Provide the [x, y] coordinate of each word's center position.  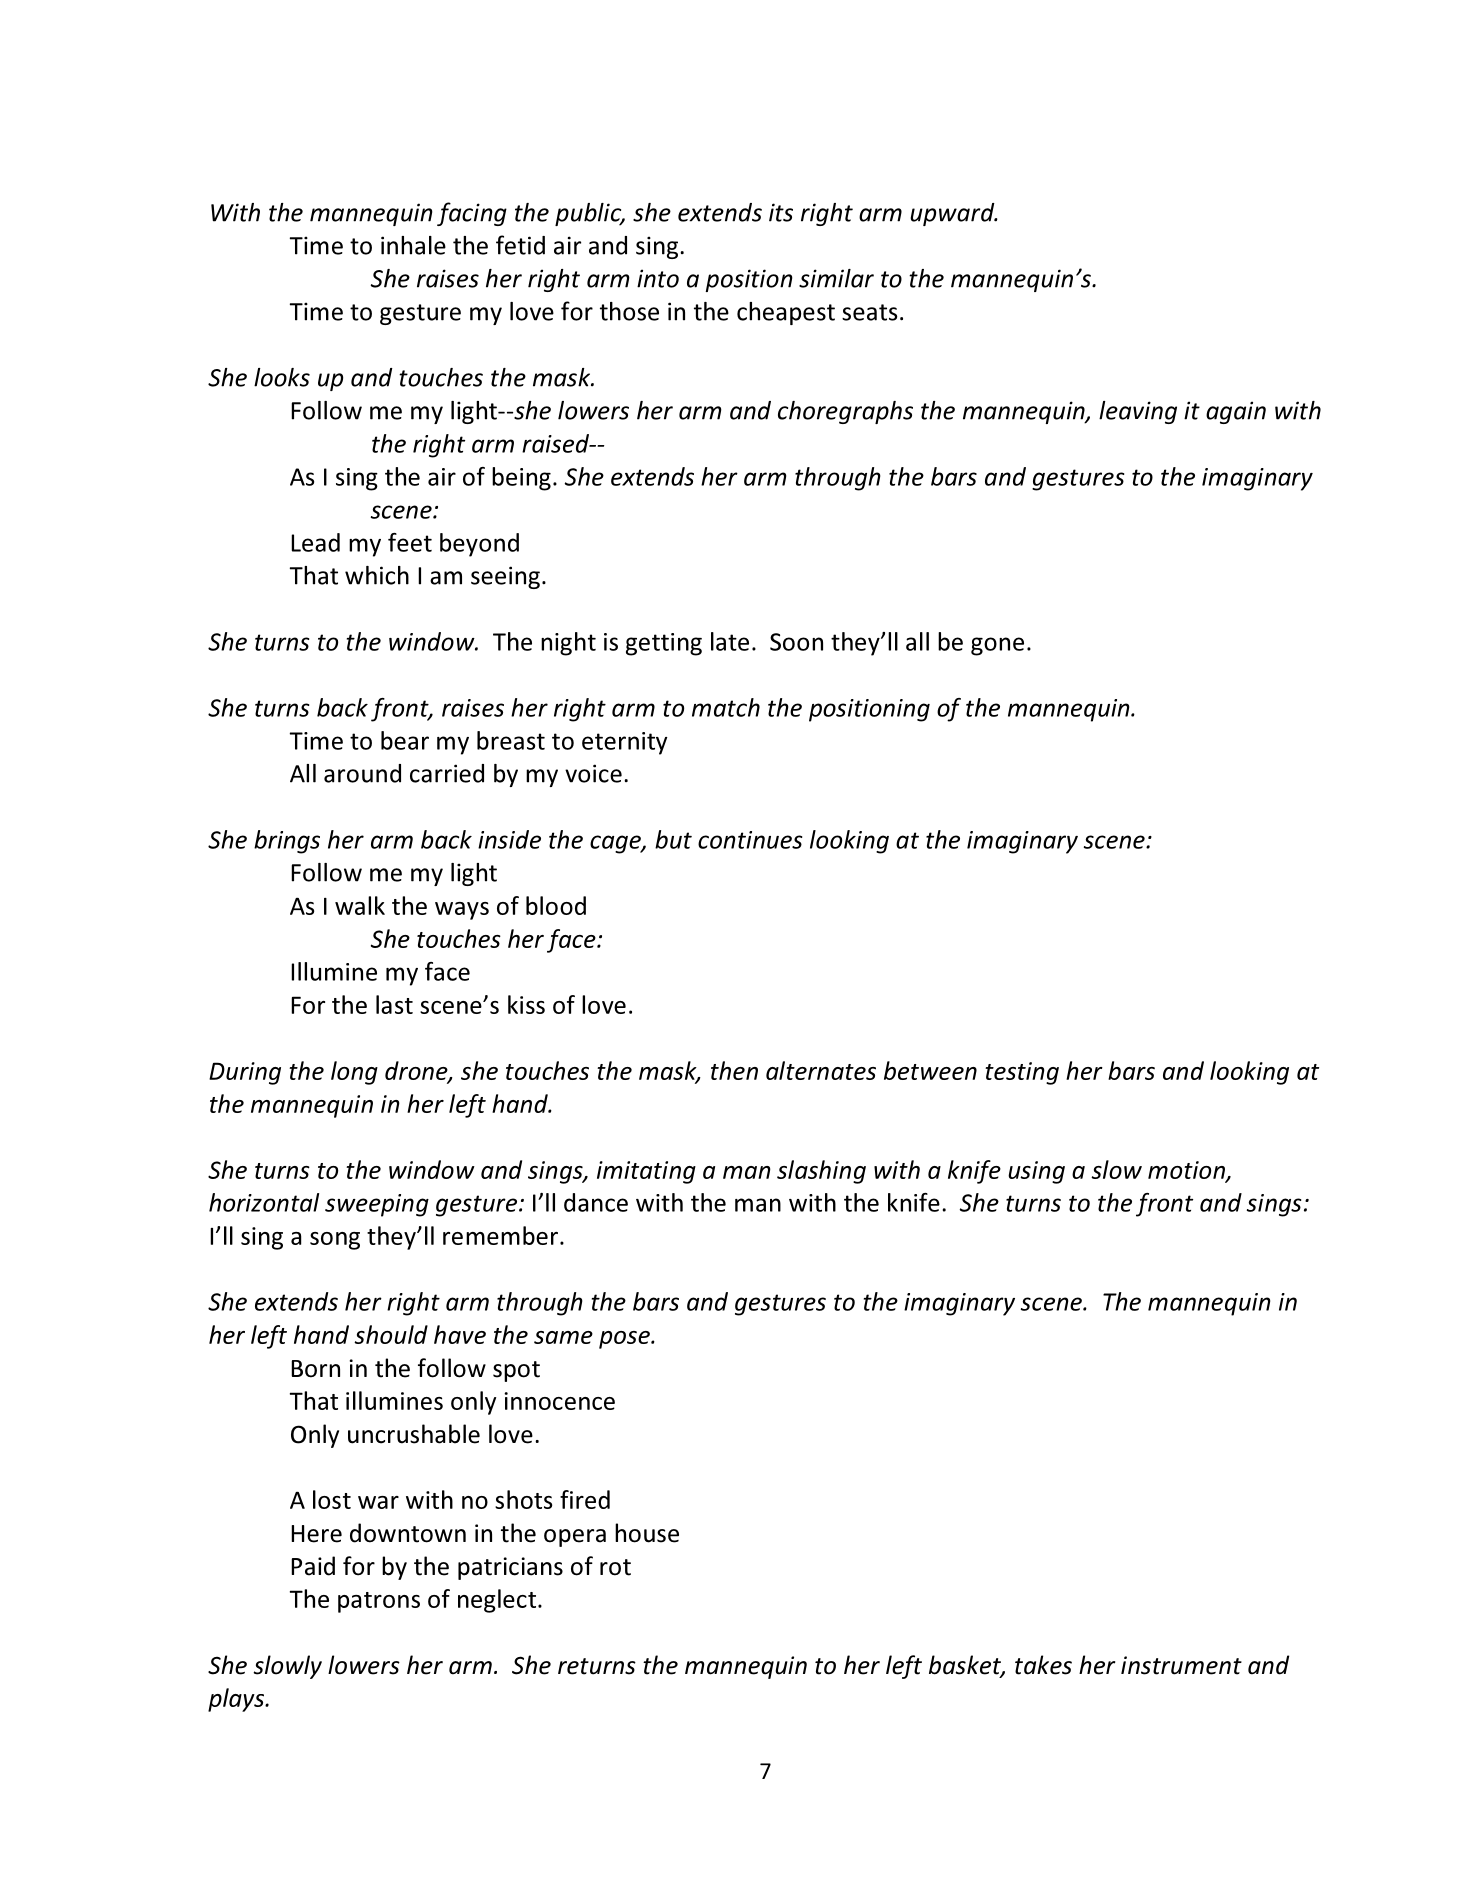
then [734, 1070]
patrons [379, 1602]
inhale [413, 245]
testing [1022, 1073]
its [781, 212]
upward [953, 214]
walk [360, 905]
